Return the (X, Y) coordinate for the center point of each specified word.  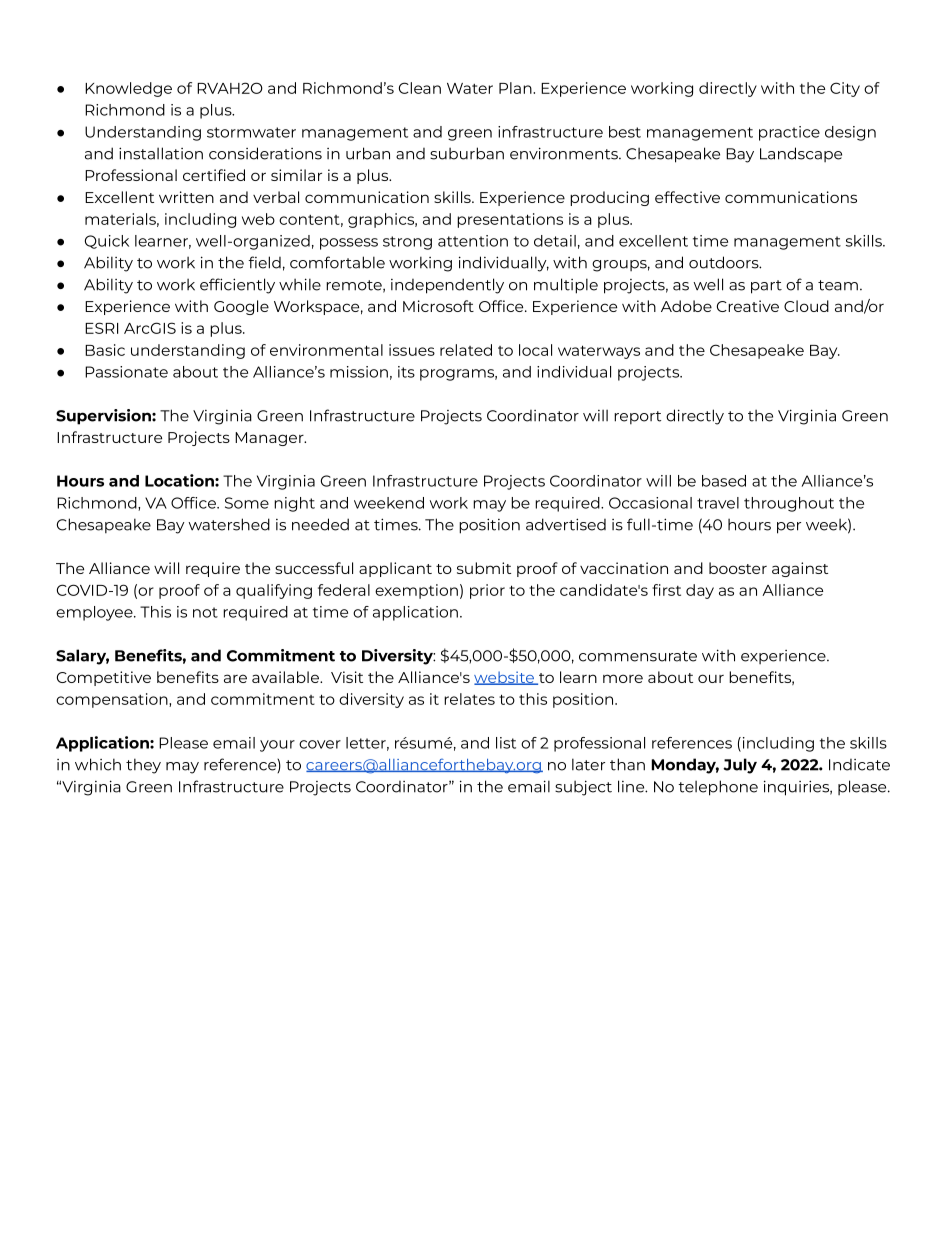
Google (241, 307)
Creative (748, 306)
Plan (516, 88)
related (466, 350)
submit (484, 568)
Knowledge (128, 89)
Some (247, 503)
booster (738, 568)
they (143, 766)
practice (789, 133)
